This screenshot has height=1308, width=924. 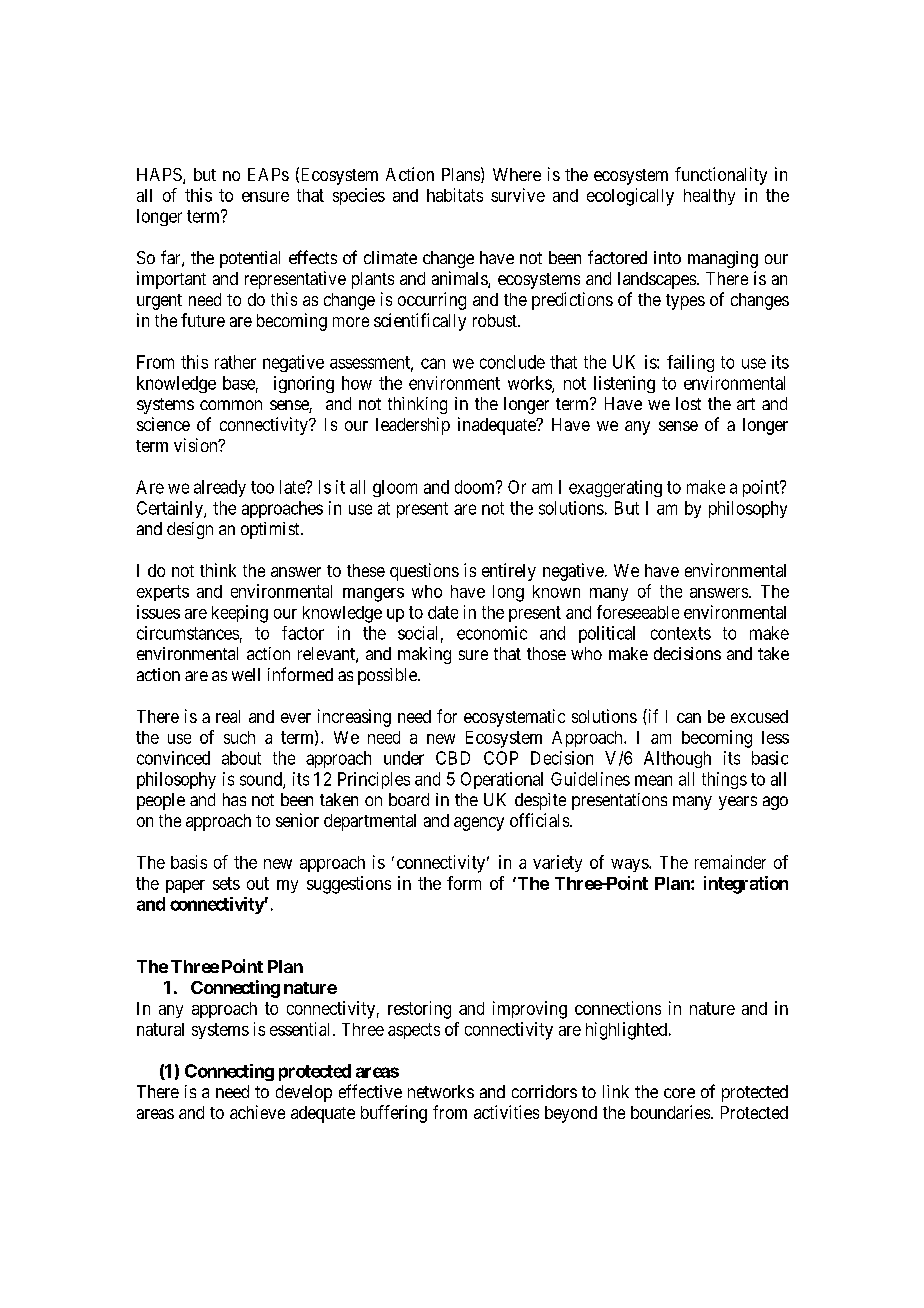 I want to click on habitats, so click(x=455, y=195).
